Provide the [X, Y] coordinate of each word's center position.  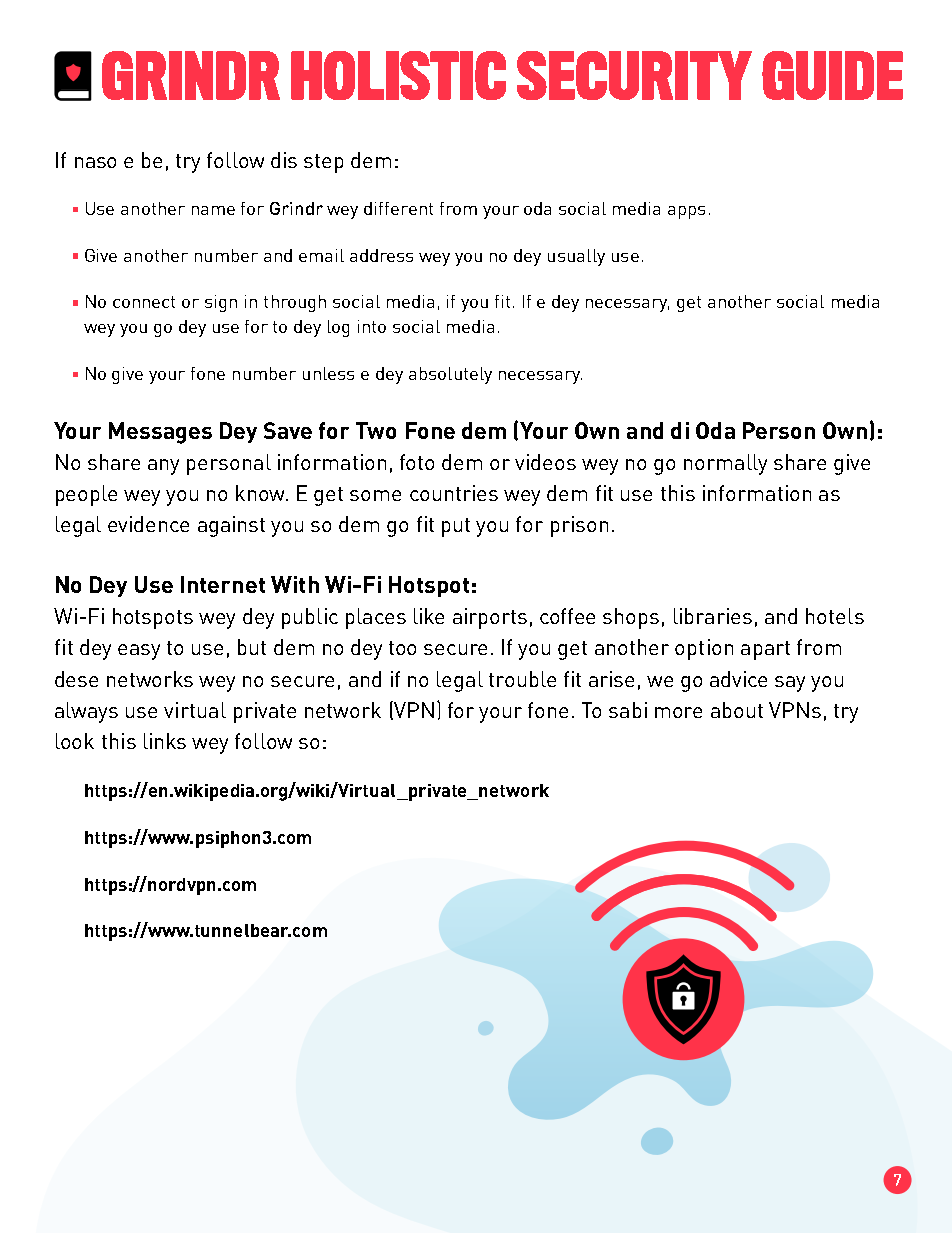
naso [95, 162]
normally [725, 464]
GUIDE [832, 75]
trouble [522, 679]
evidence [148, 524]
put [456, 527]
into [372, 326]
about [737, 710]
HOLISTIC [398, 75]
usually [576, 257]
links [165, 741]
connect [144, 302]
